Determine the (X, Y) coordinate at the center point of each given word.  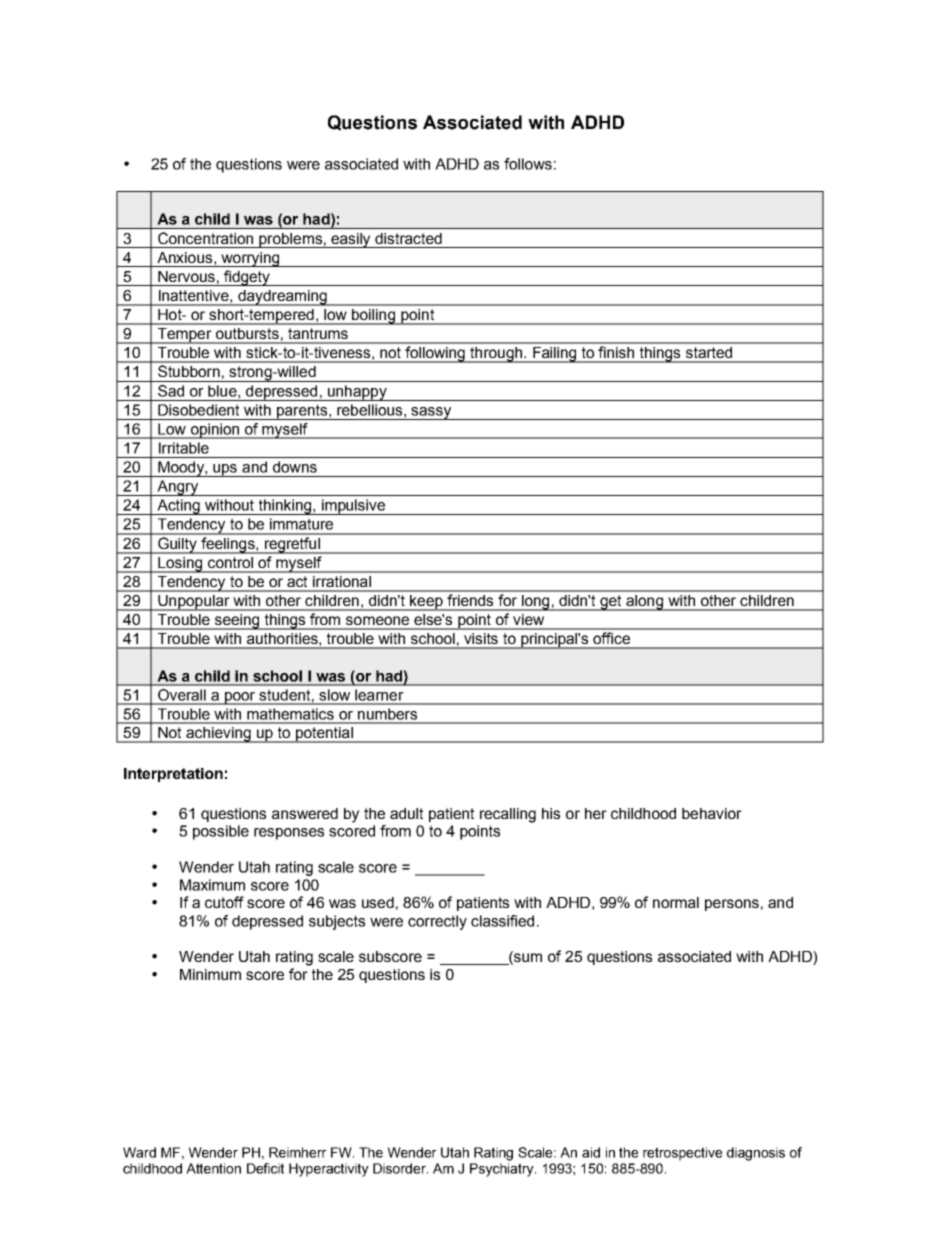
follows (528, 164)
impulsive (353, 507)
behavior (712, 813)
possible (221, 832)
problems (290, 240)
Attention (213, 1168)
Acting (178, 507)
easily (351, 240)
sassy (432, 413)
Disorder (400, 1168)
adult (406, 813)
